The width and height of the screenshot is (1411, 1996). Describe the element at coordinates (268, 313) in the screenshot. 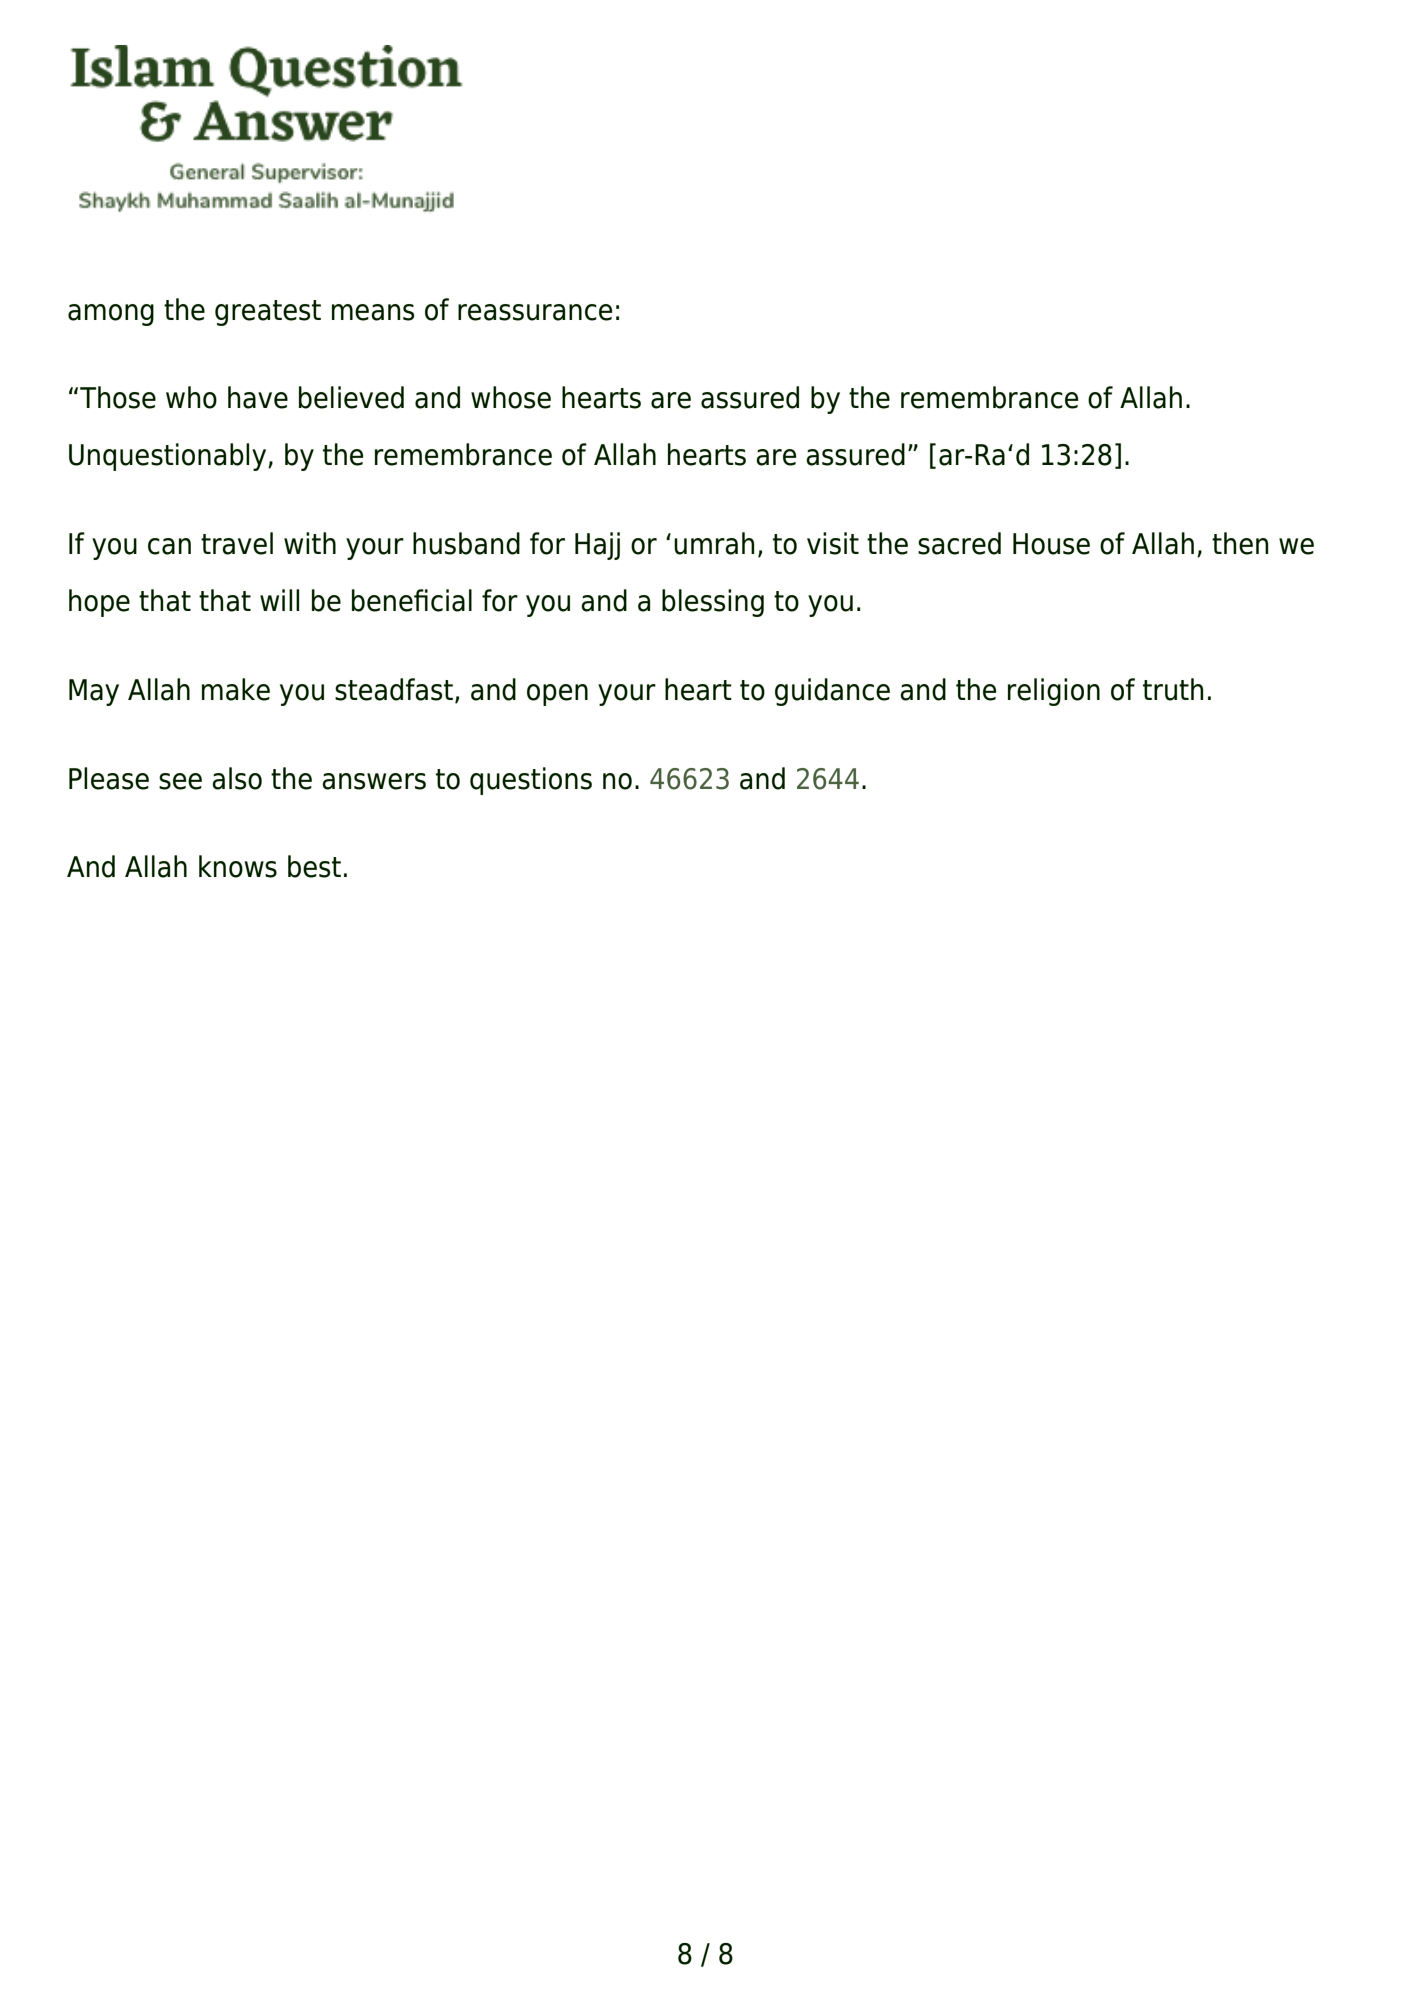

I see `greatest` at that location.
